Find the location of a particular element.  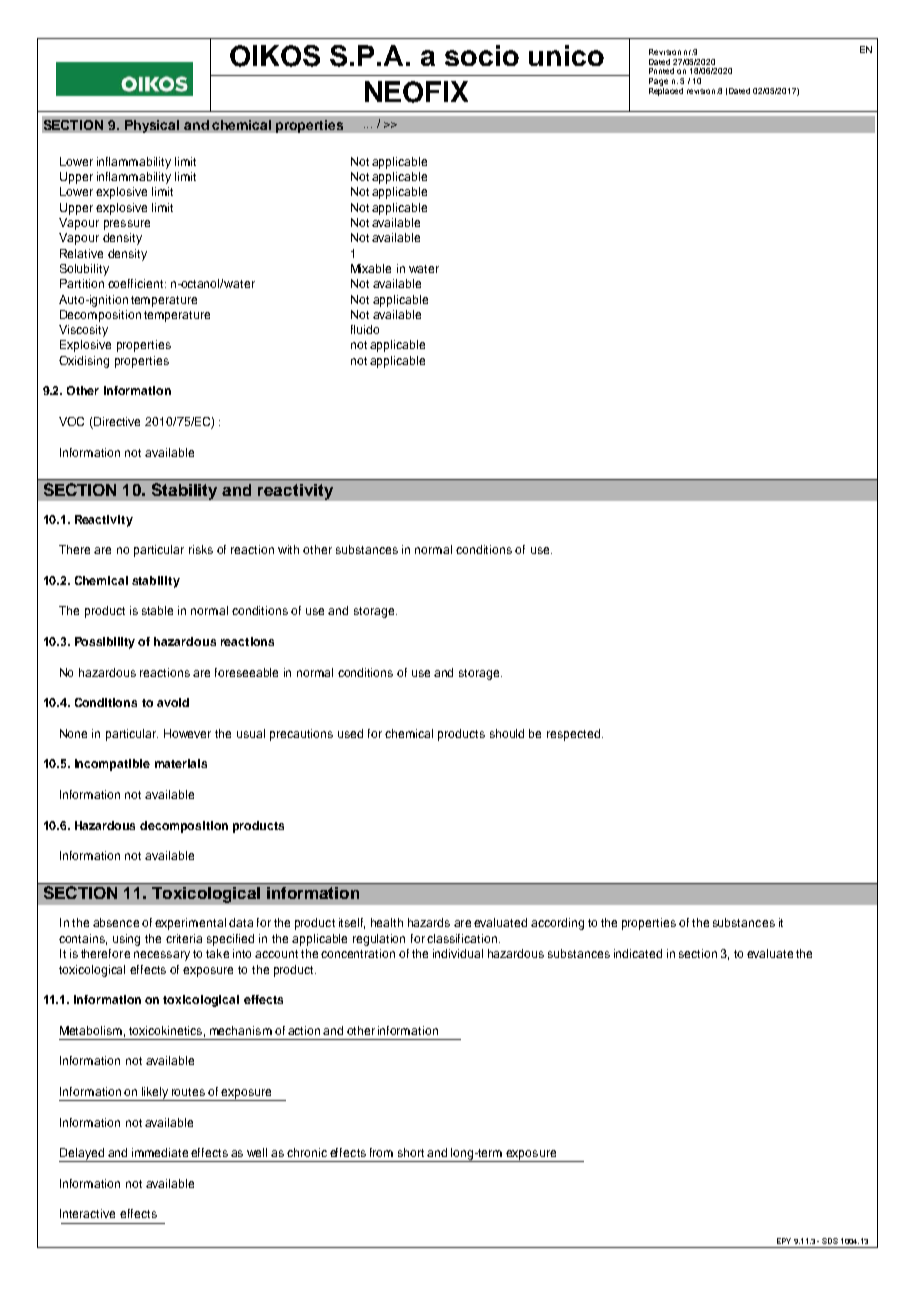

used is located at coordinates (350, 733).
